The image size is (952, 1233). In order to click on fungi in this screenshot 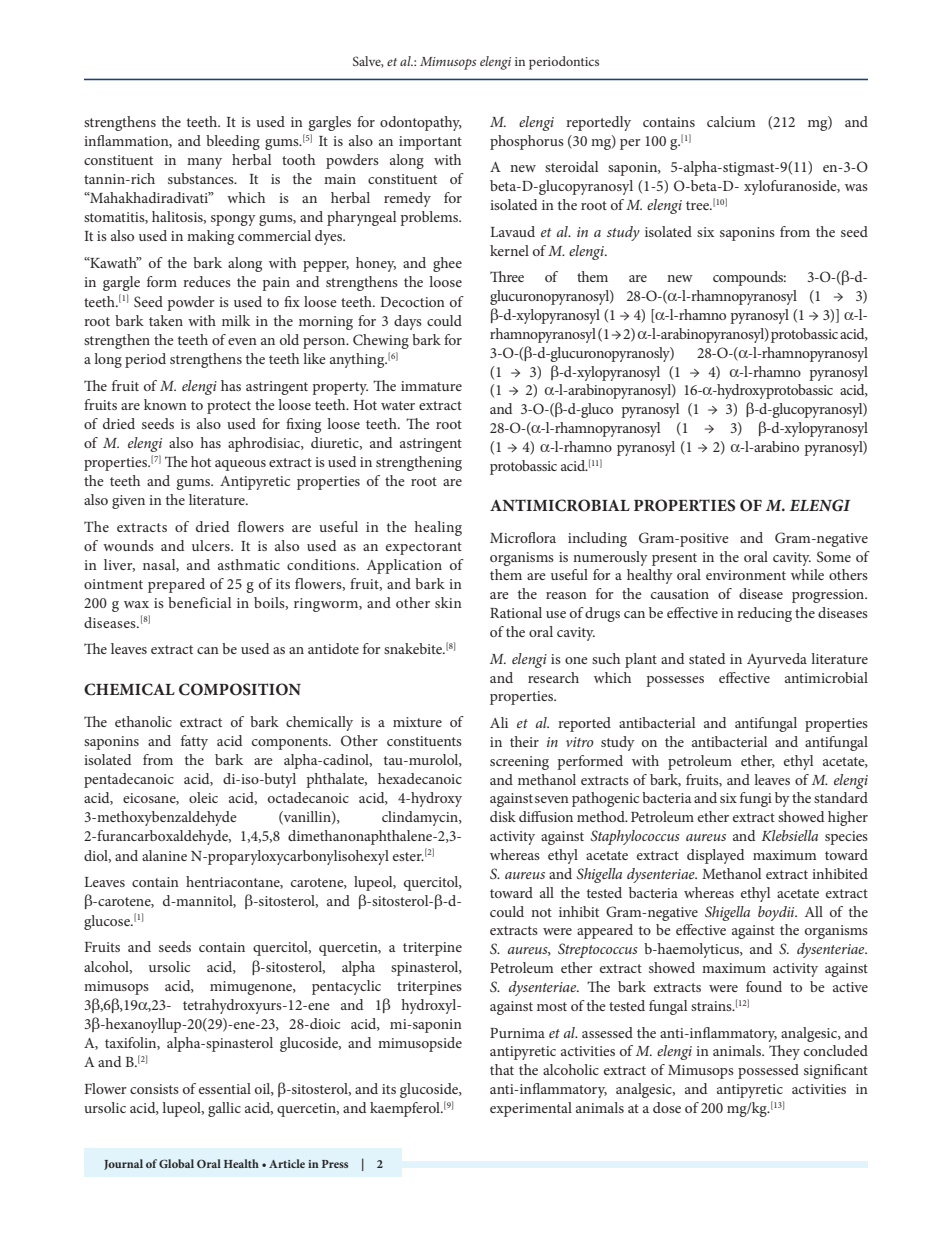, I will do `click(756, 799)`.
